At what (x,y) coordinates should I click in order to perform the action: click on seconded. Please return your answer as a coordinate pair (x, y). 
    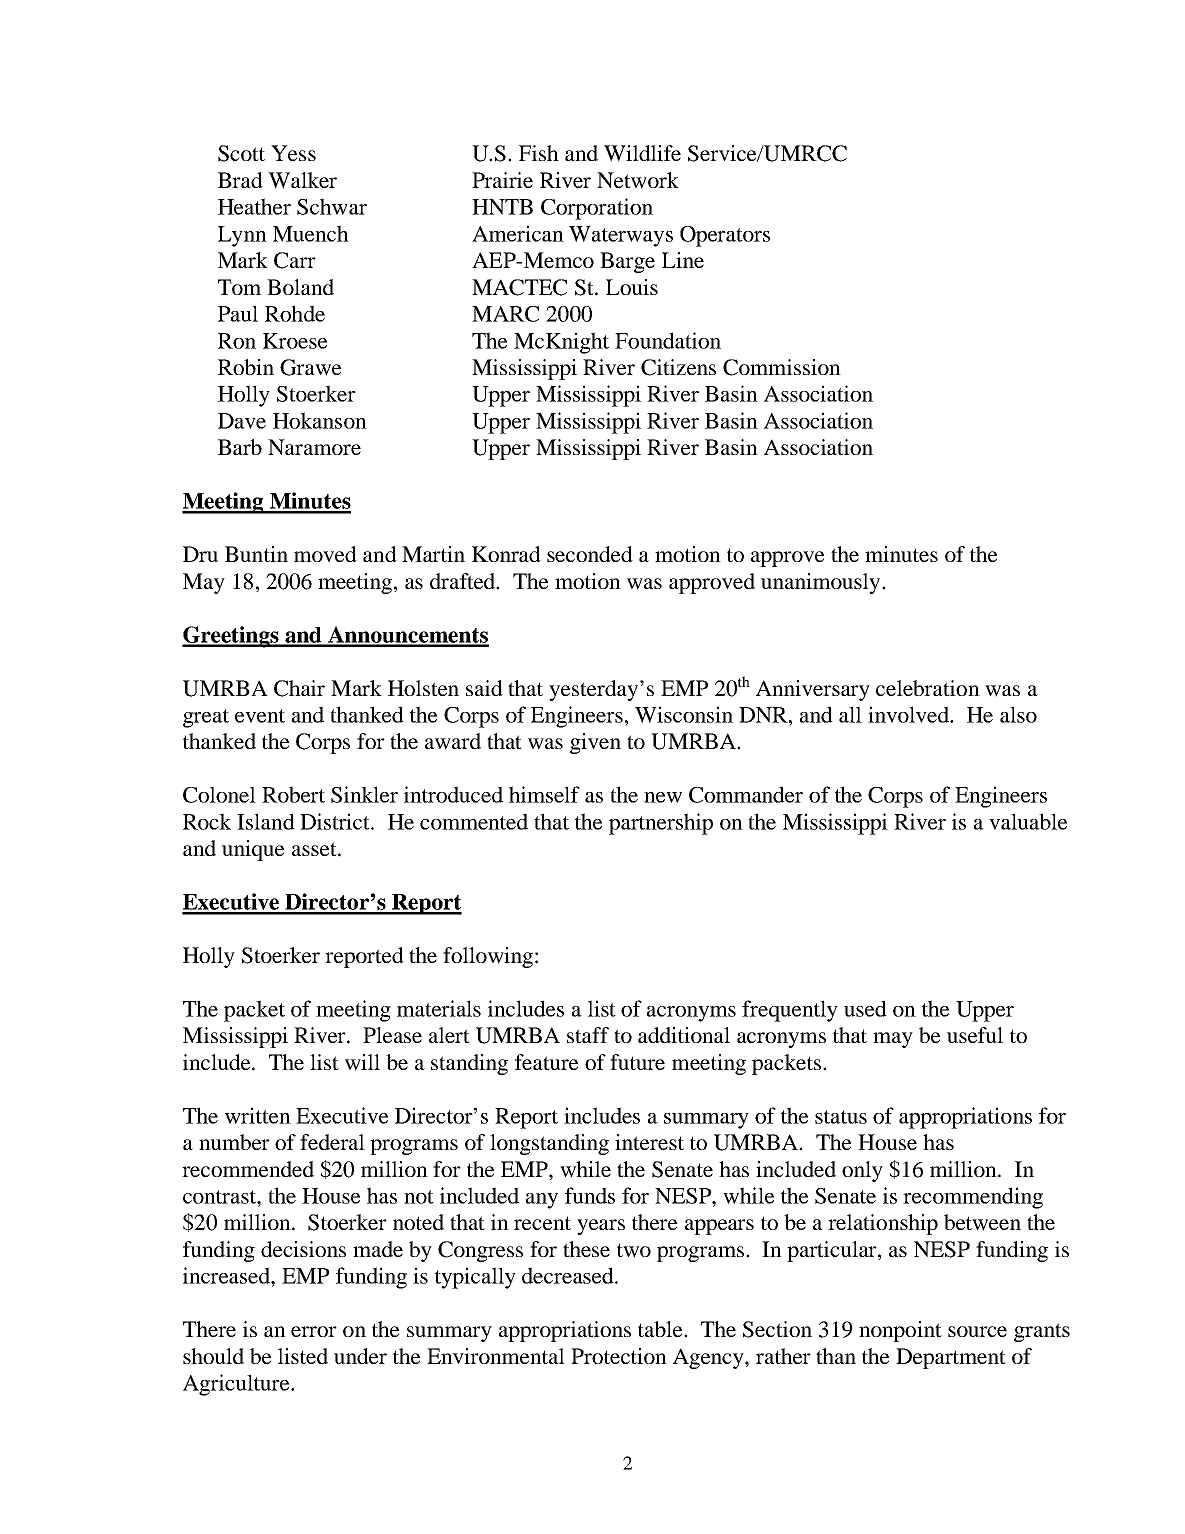
    Looking at the image, I should click on (590, 554).
